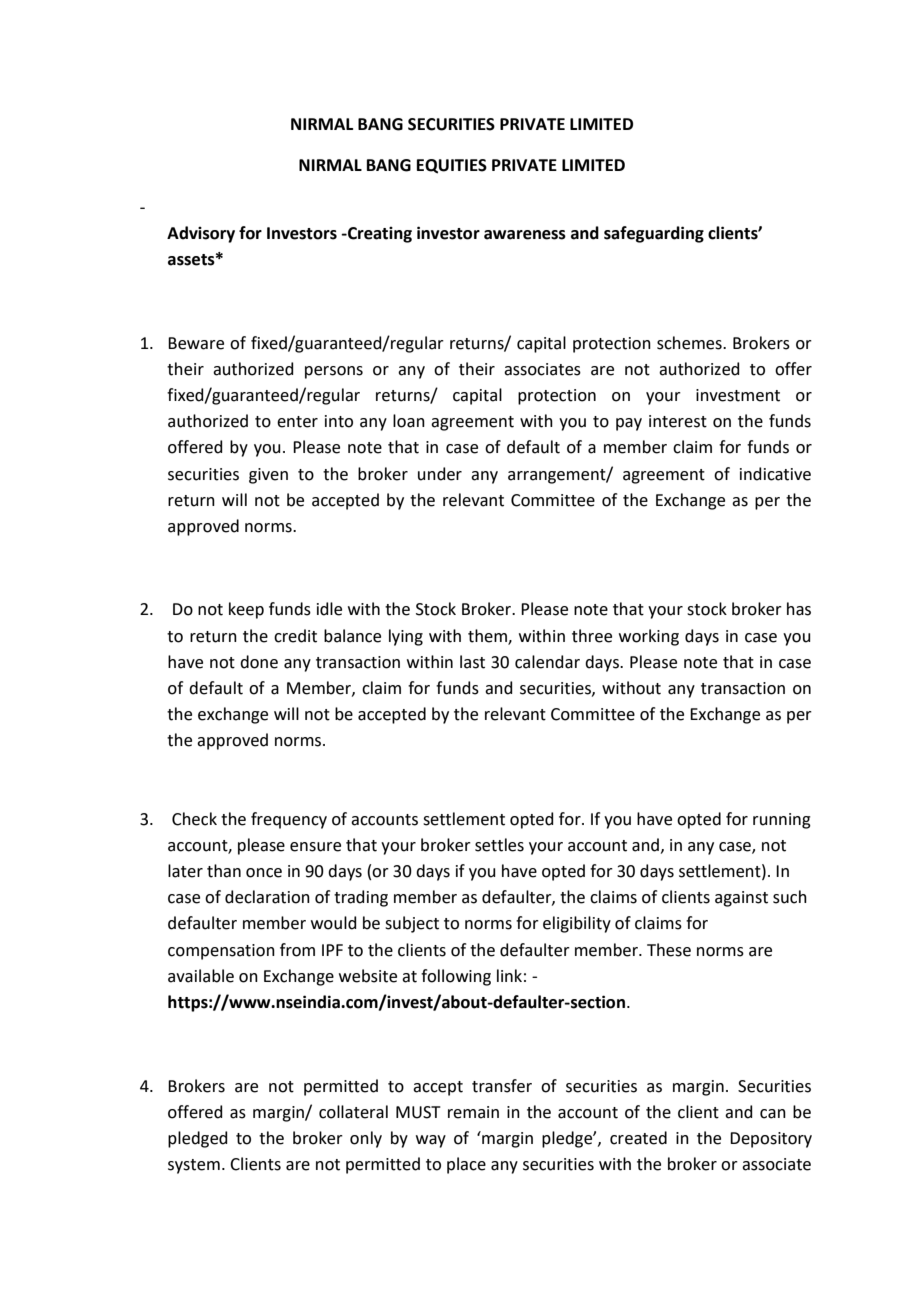 The width and height of the screenshot is (924, 1308). I want to click on Advisory, so click(201, 234).
